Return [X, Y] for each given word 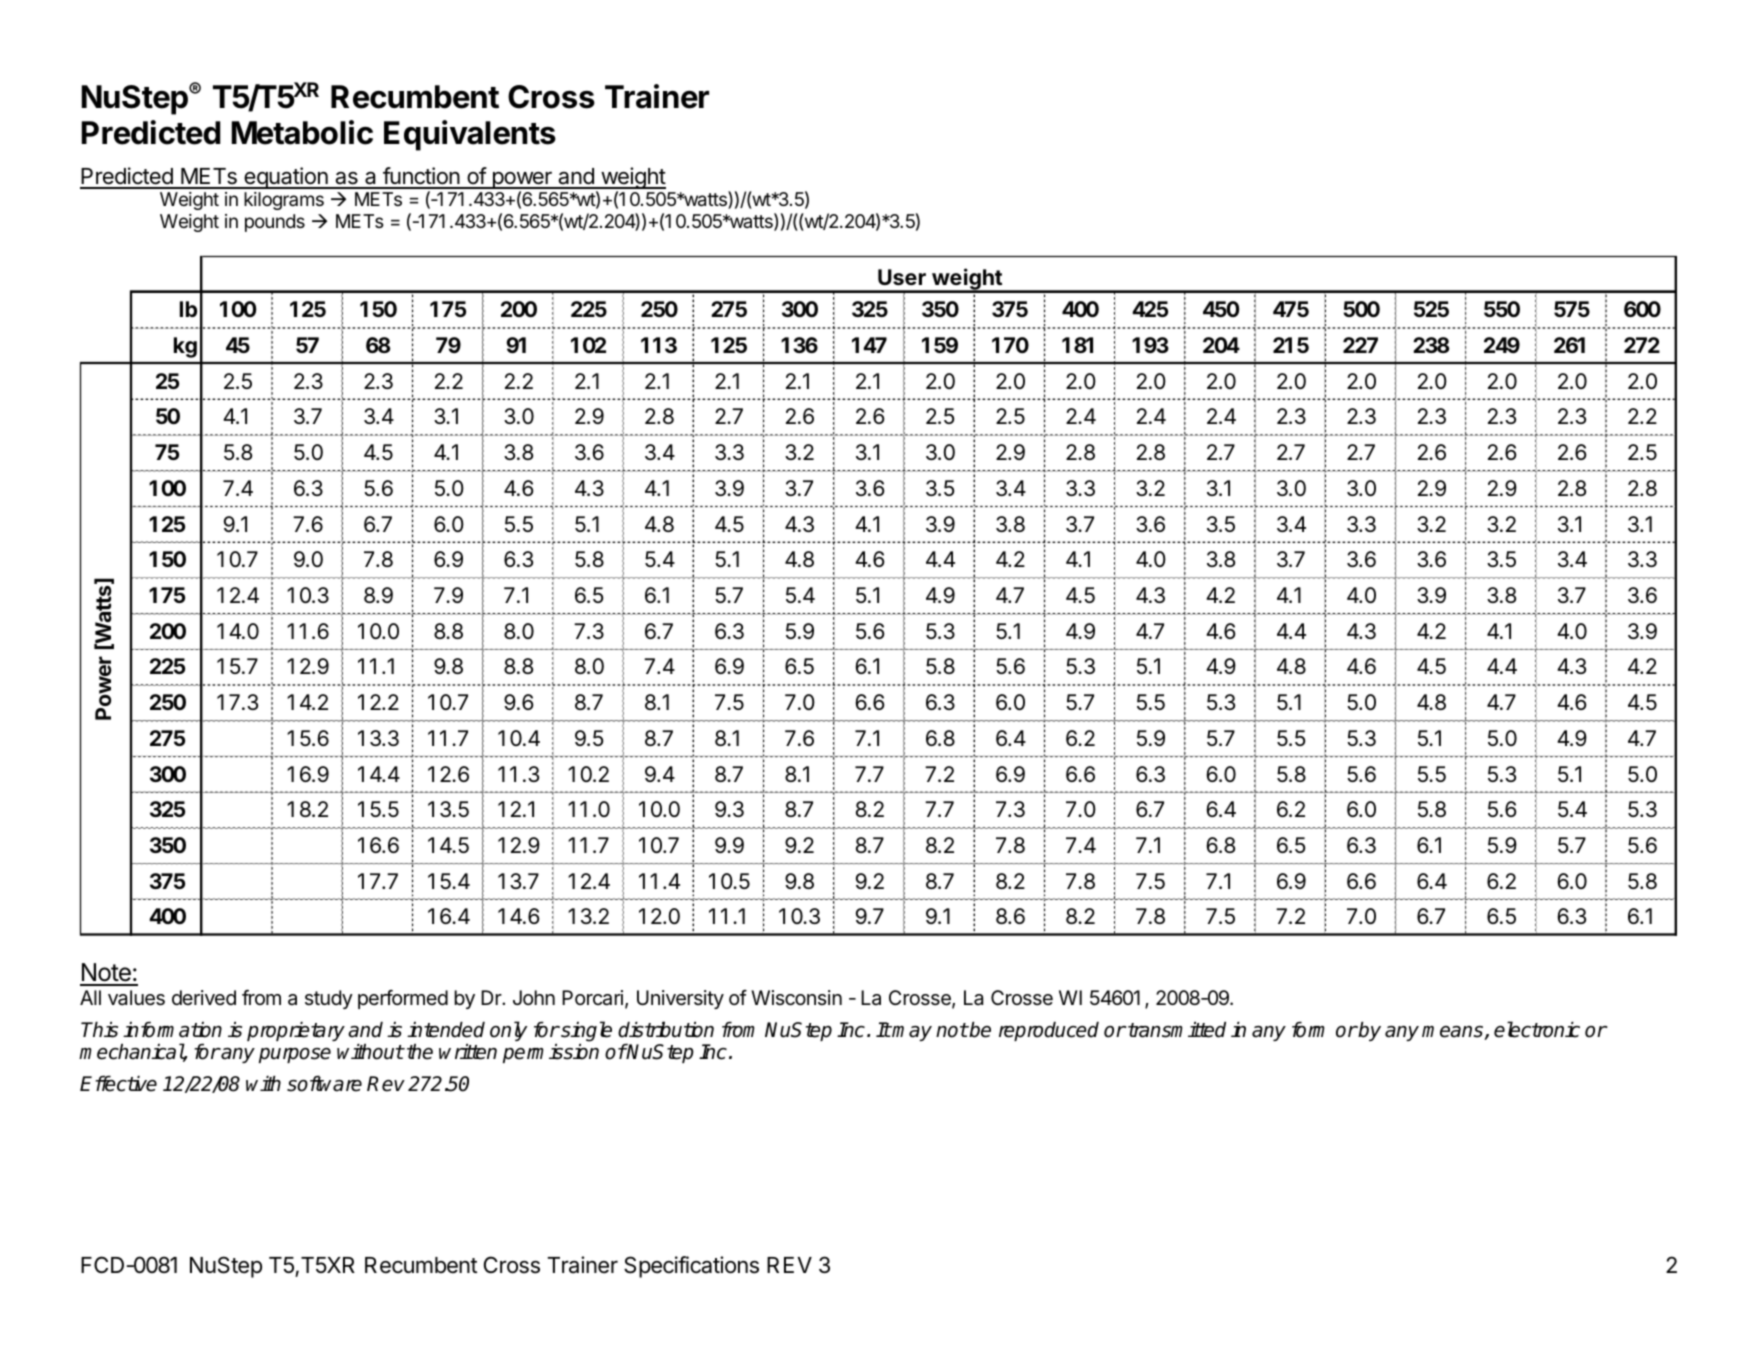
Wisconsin [796, 998]
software [324, 1084]
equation [286, 178]
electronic [1537, 1029]
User [902, 277]
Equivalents [470, 135]
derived [204, 997]
